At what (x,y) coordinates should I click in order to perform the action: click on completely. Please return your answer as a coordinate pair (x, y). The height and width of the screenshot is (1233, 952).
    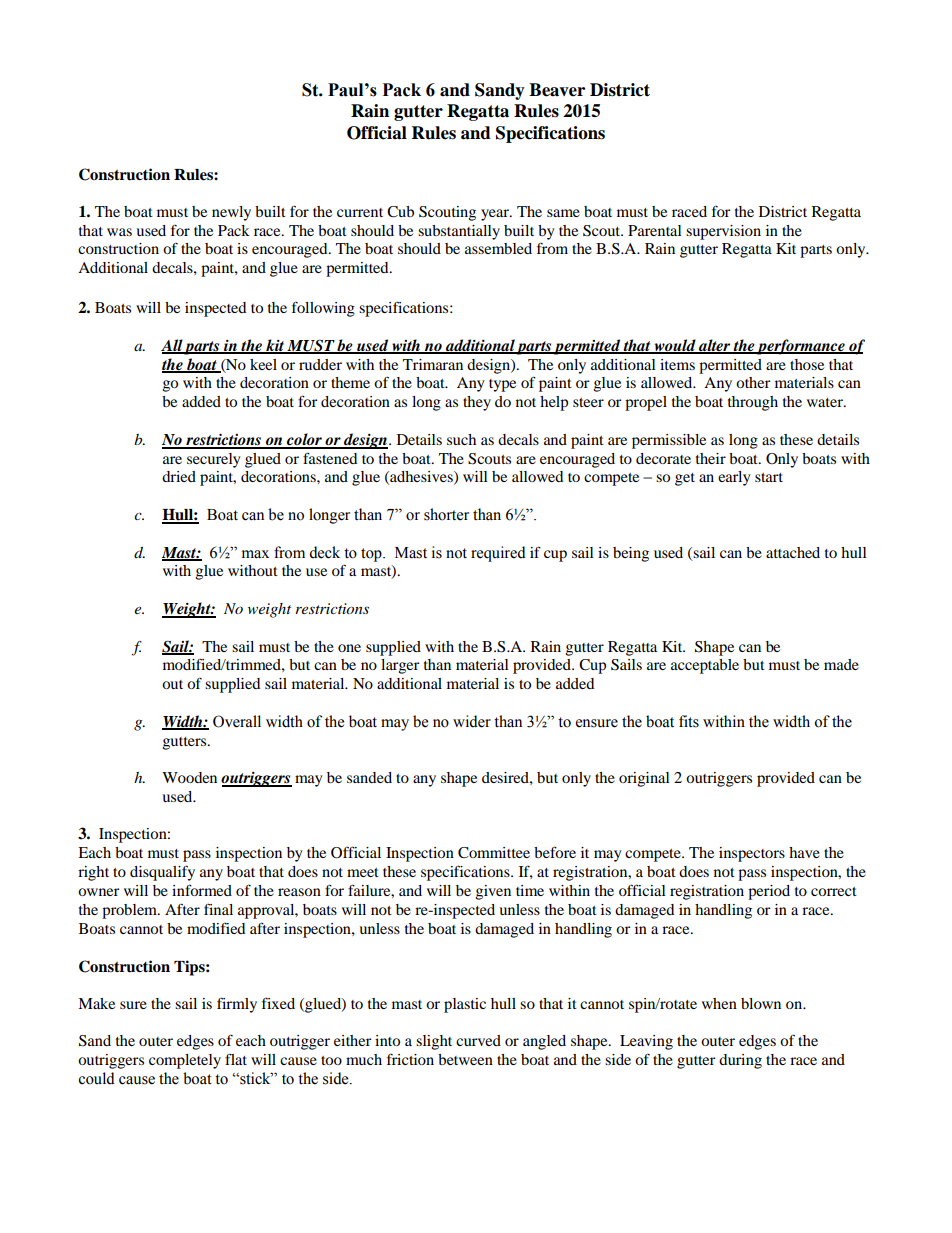
    Looking at the image, I should click on (185, 1061).
